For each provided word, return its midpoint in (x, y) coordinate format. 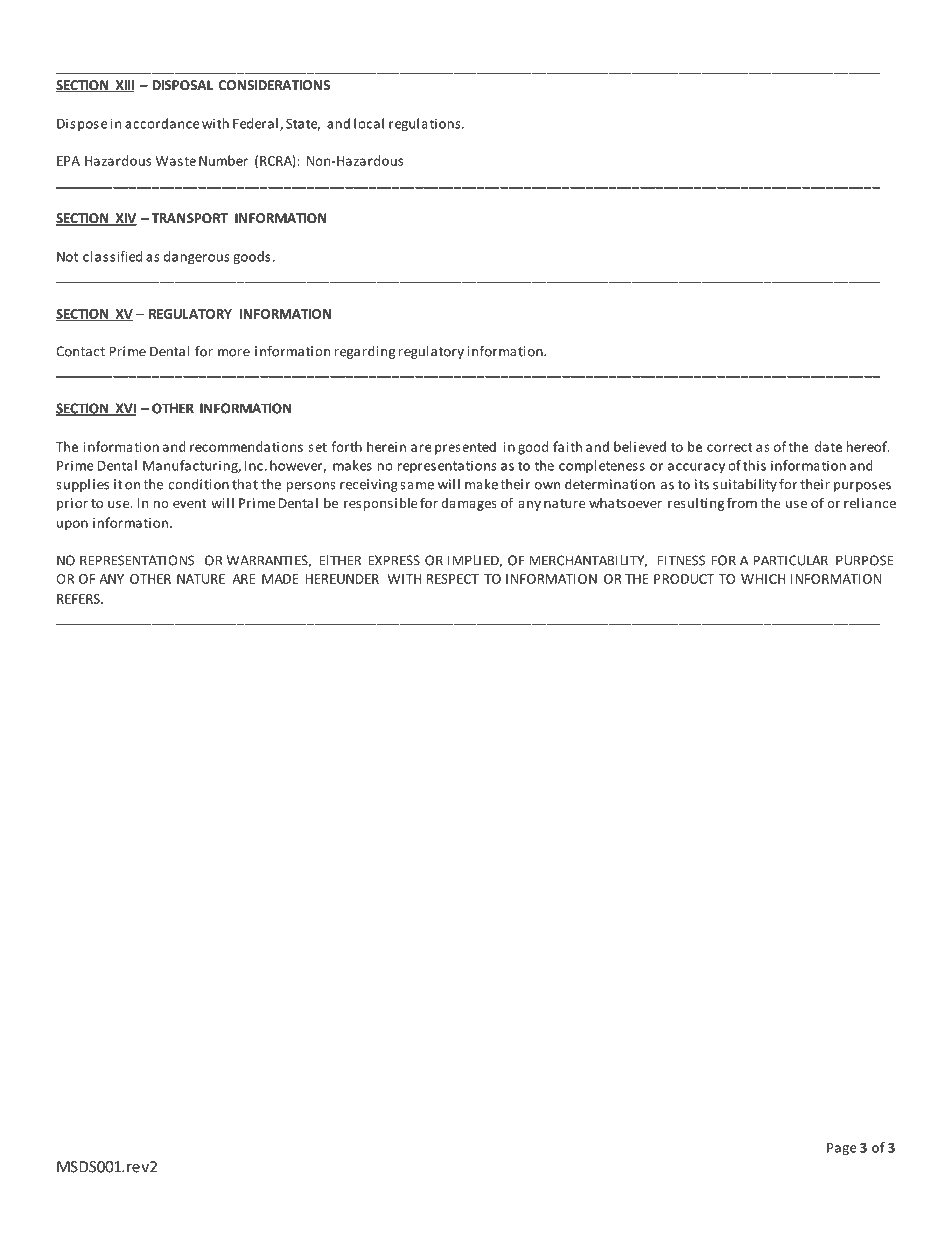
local (369, 123)
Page (841, 1149)
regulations (426, 124)
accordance (162, 123)
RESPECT (453, 579)
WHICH (763, 579)
